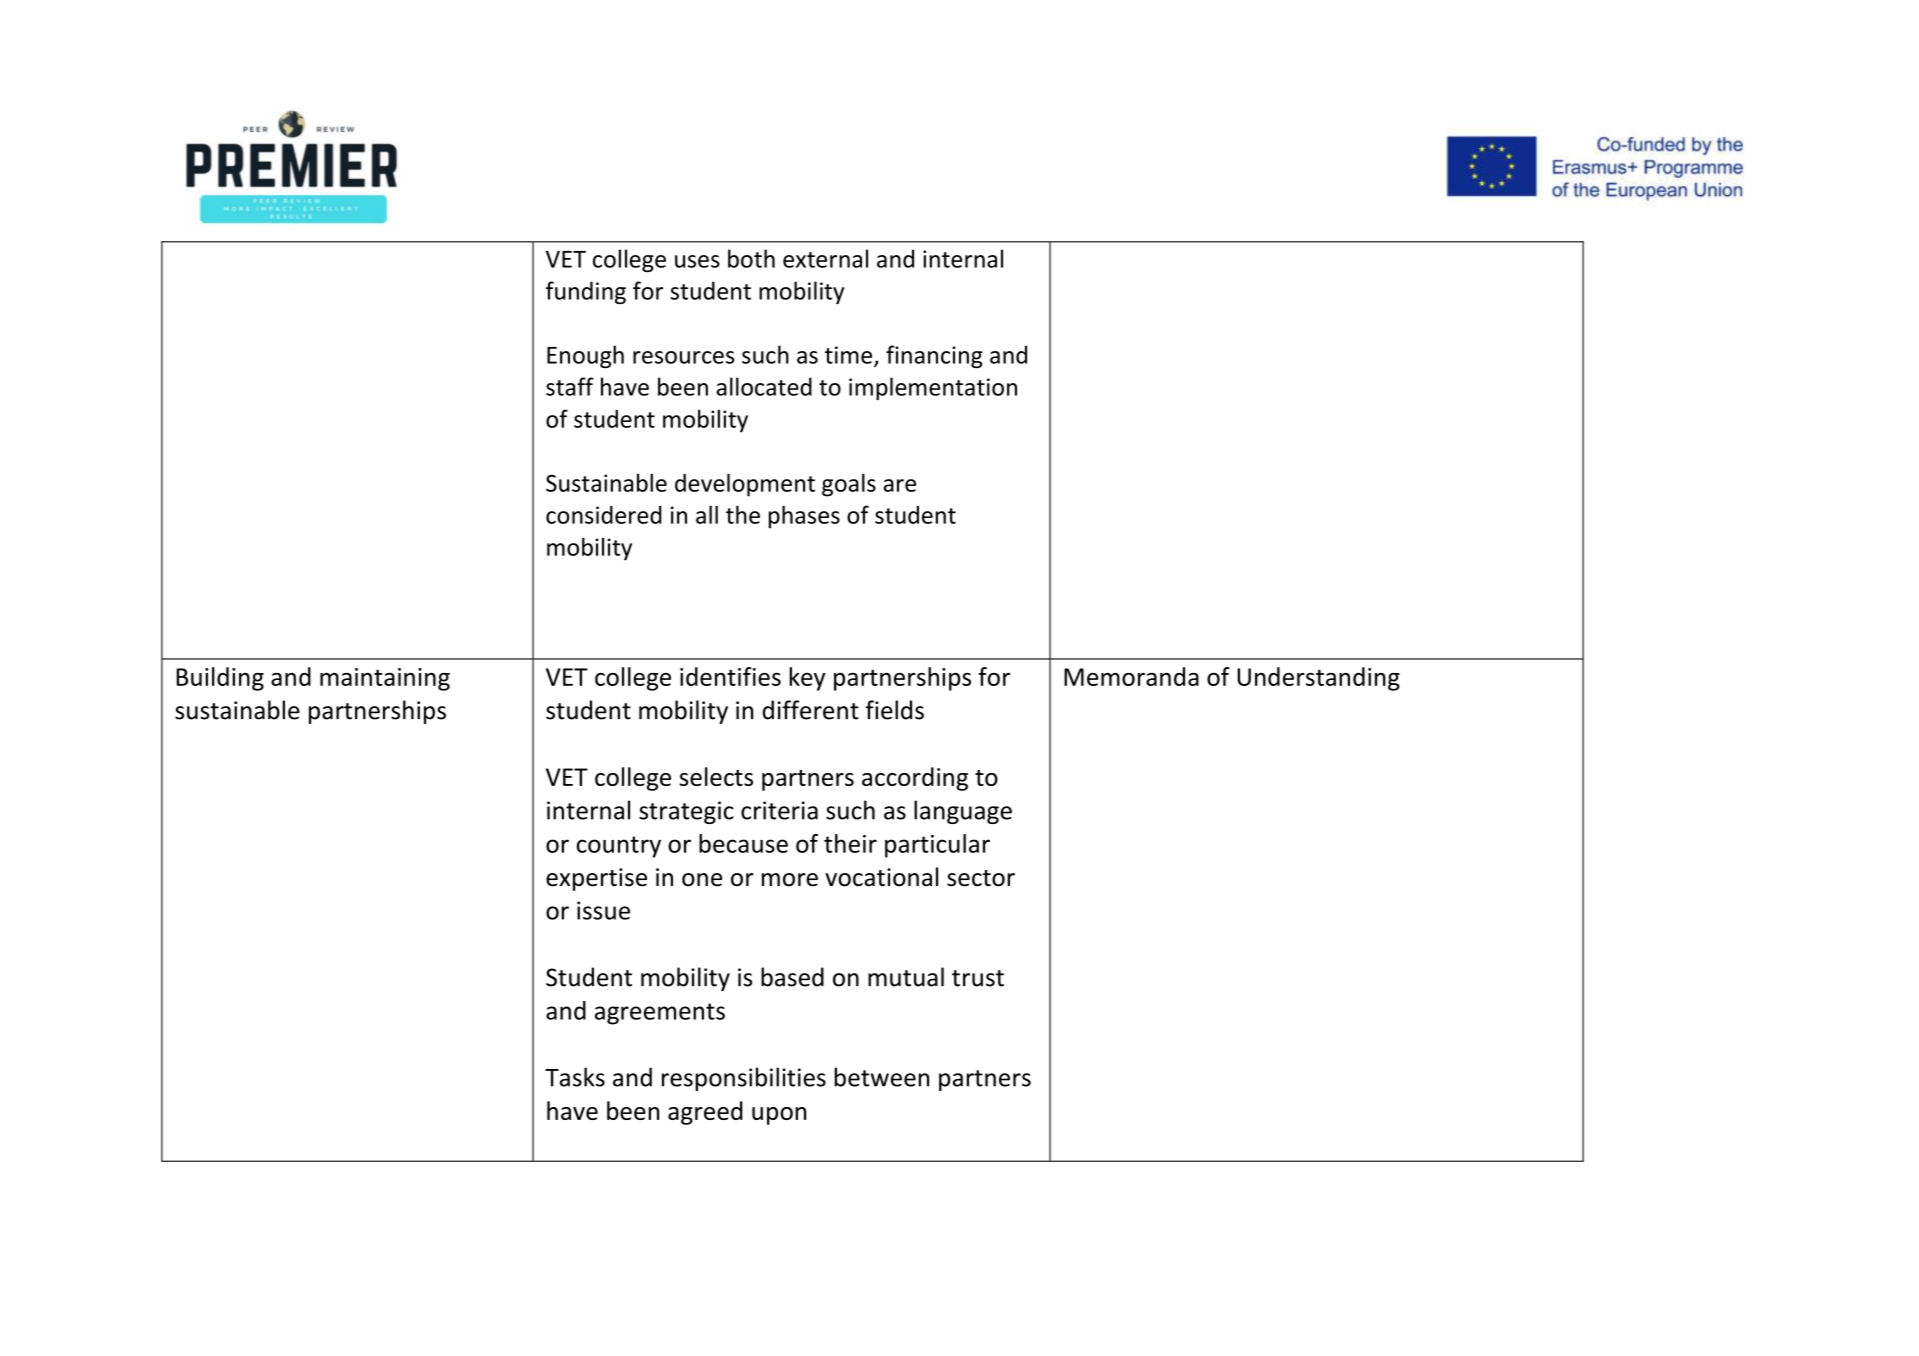 The width and height of the screenshot is (1919, 1356). What do you see at coordinates (751, 258) in the screenshot?
I see `both` at bounding box center [751, 258].
